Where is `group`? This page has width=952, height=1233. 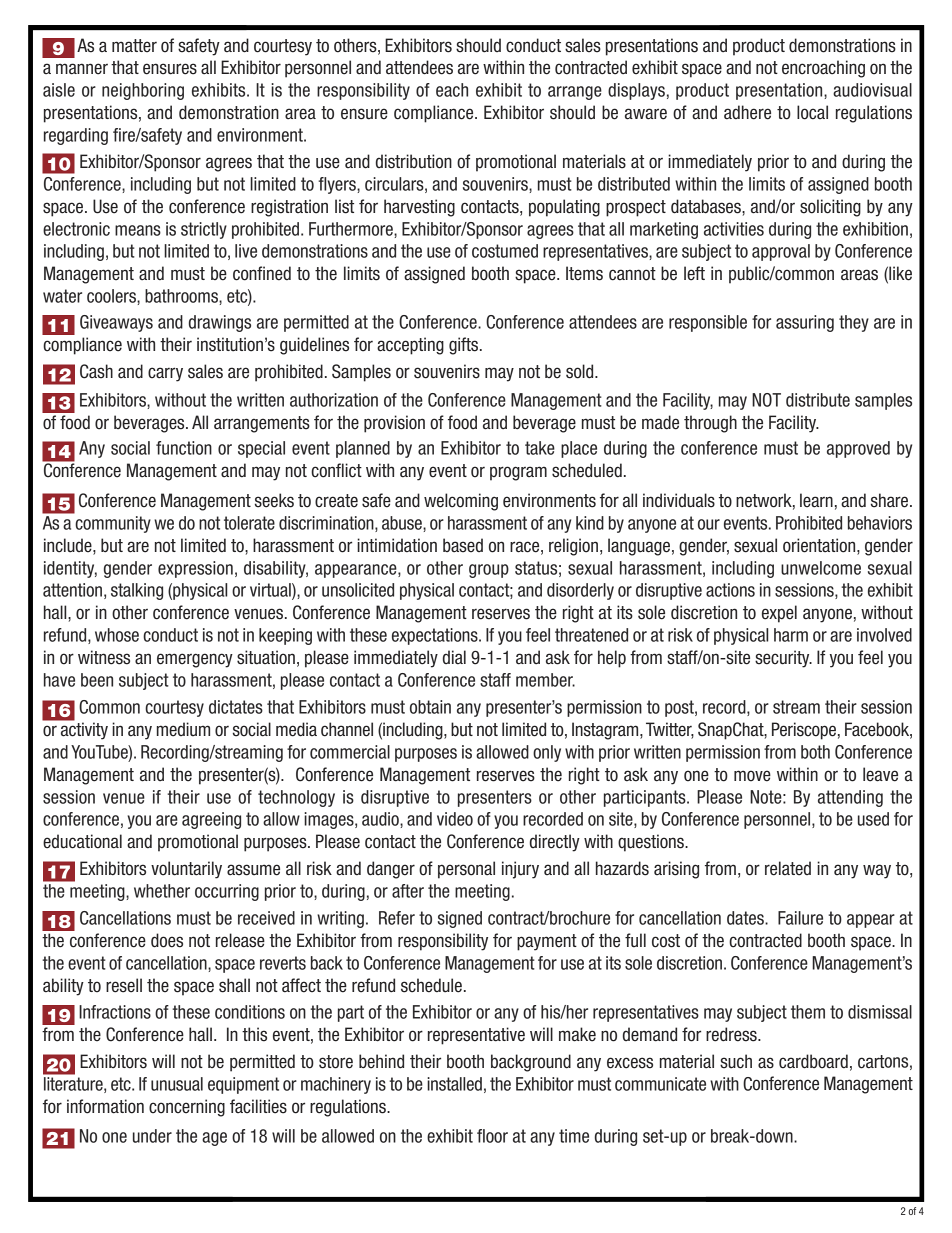 group is located at coordinates (489, 571).
